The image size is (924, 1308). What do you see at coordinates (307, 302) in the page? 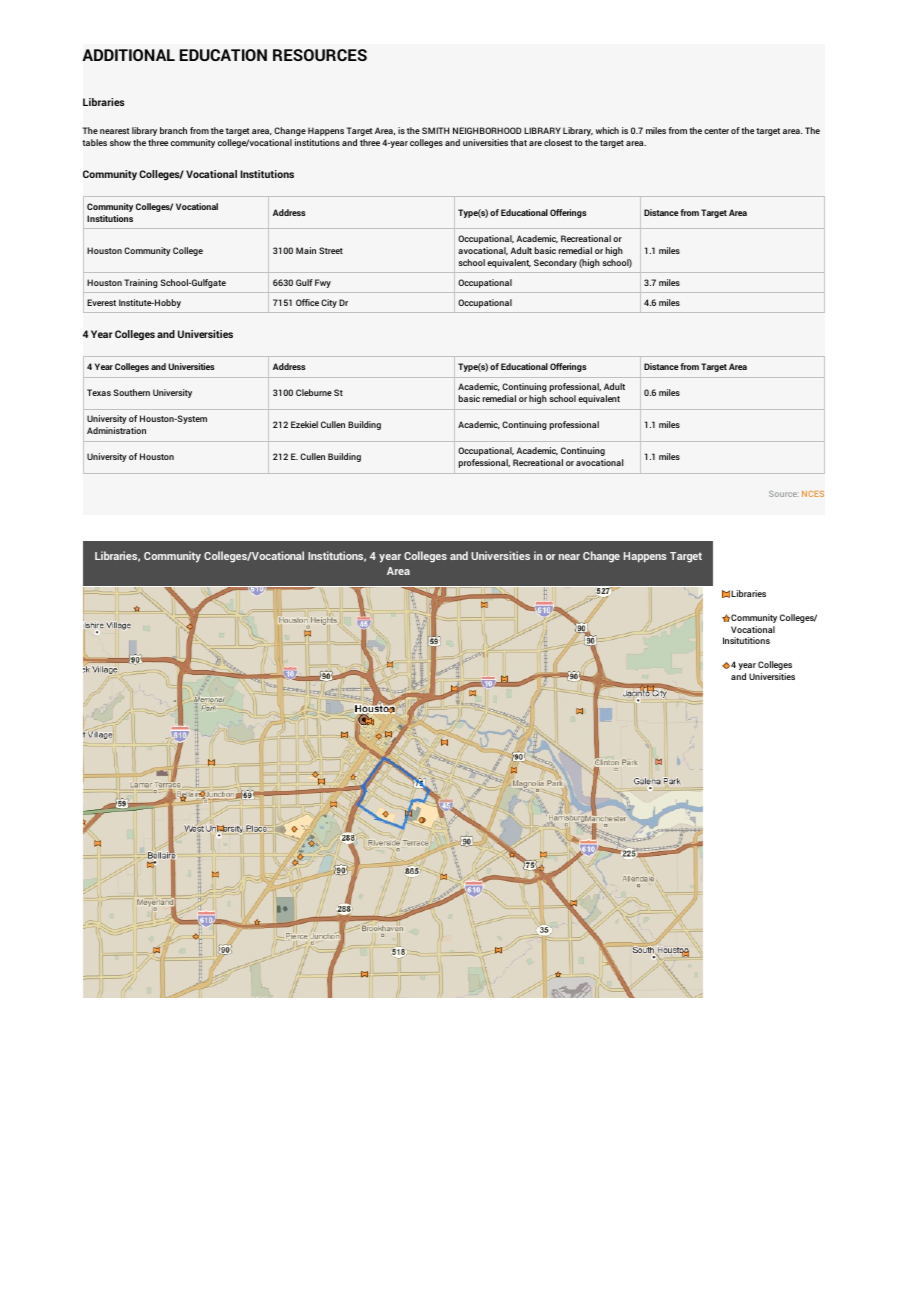
I see `Office` at bounding box center [307, 302].
